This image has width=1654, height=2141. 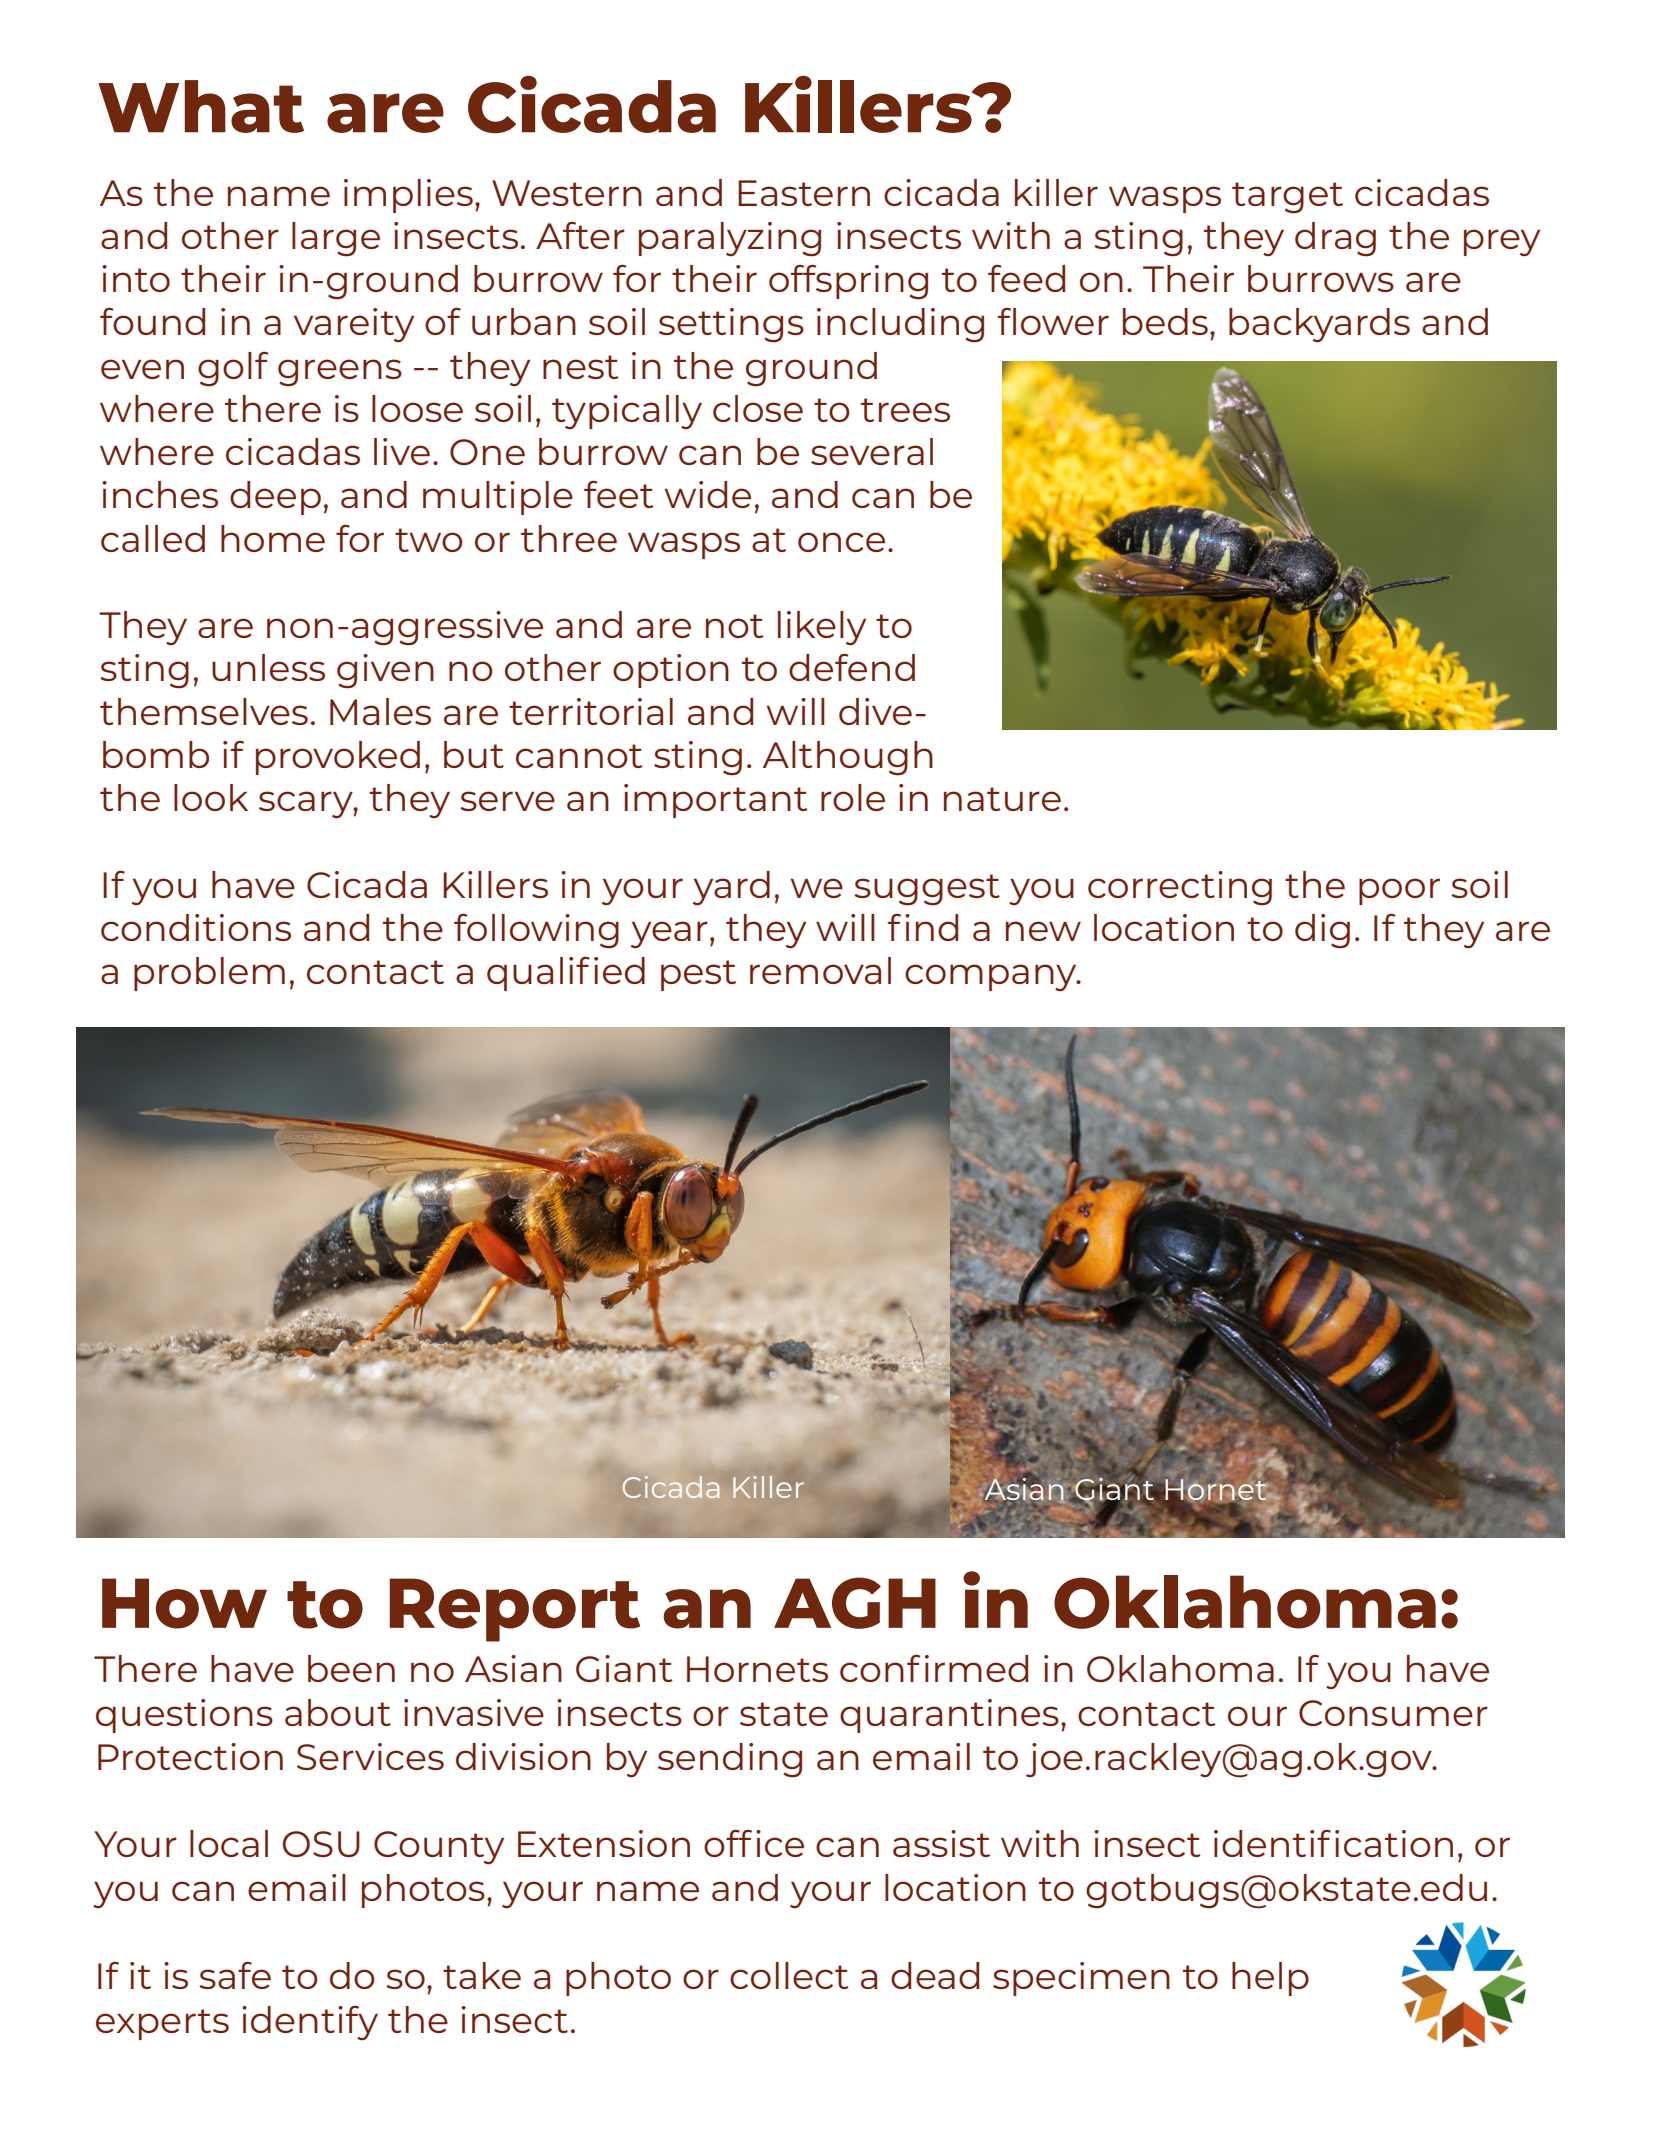 I want to click on Eastern, so click(x=804, y=193).
